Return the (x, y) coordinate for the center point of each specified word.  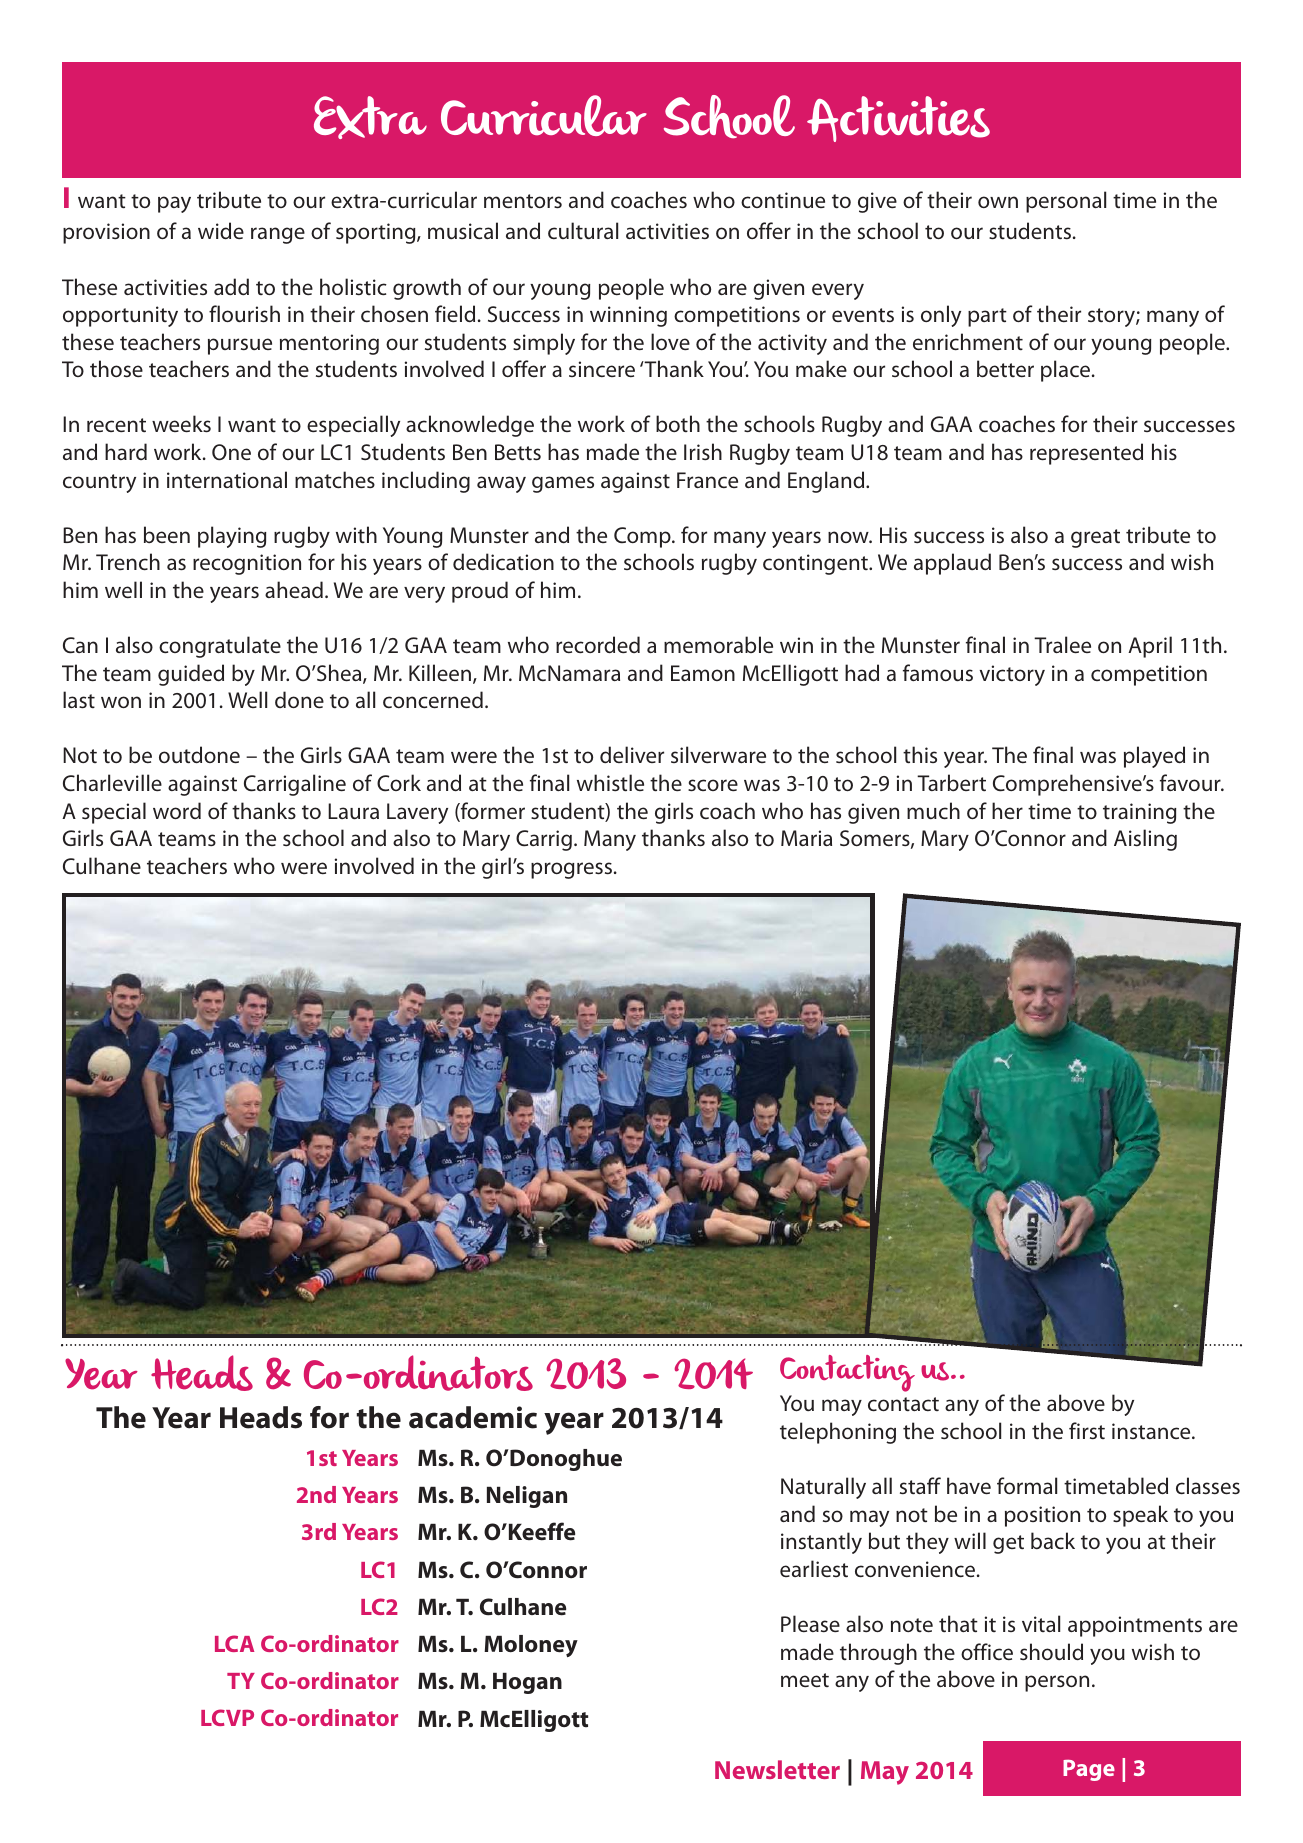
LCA (234, 1643)
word (177, 810)
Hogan (527, 1683)
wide (221, 230)
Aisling (1145, 840)
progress (573, 870)
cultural (583, 230)
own (998, 202)
